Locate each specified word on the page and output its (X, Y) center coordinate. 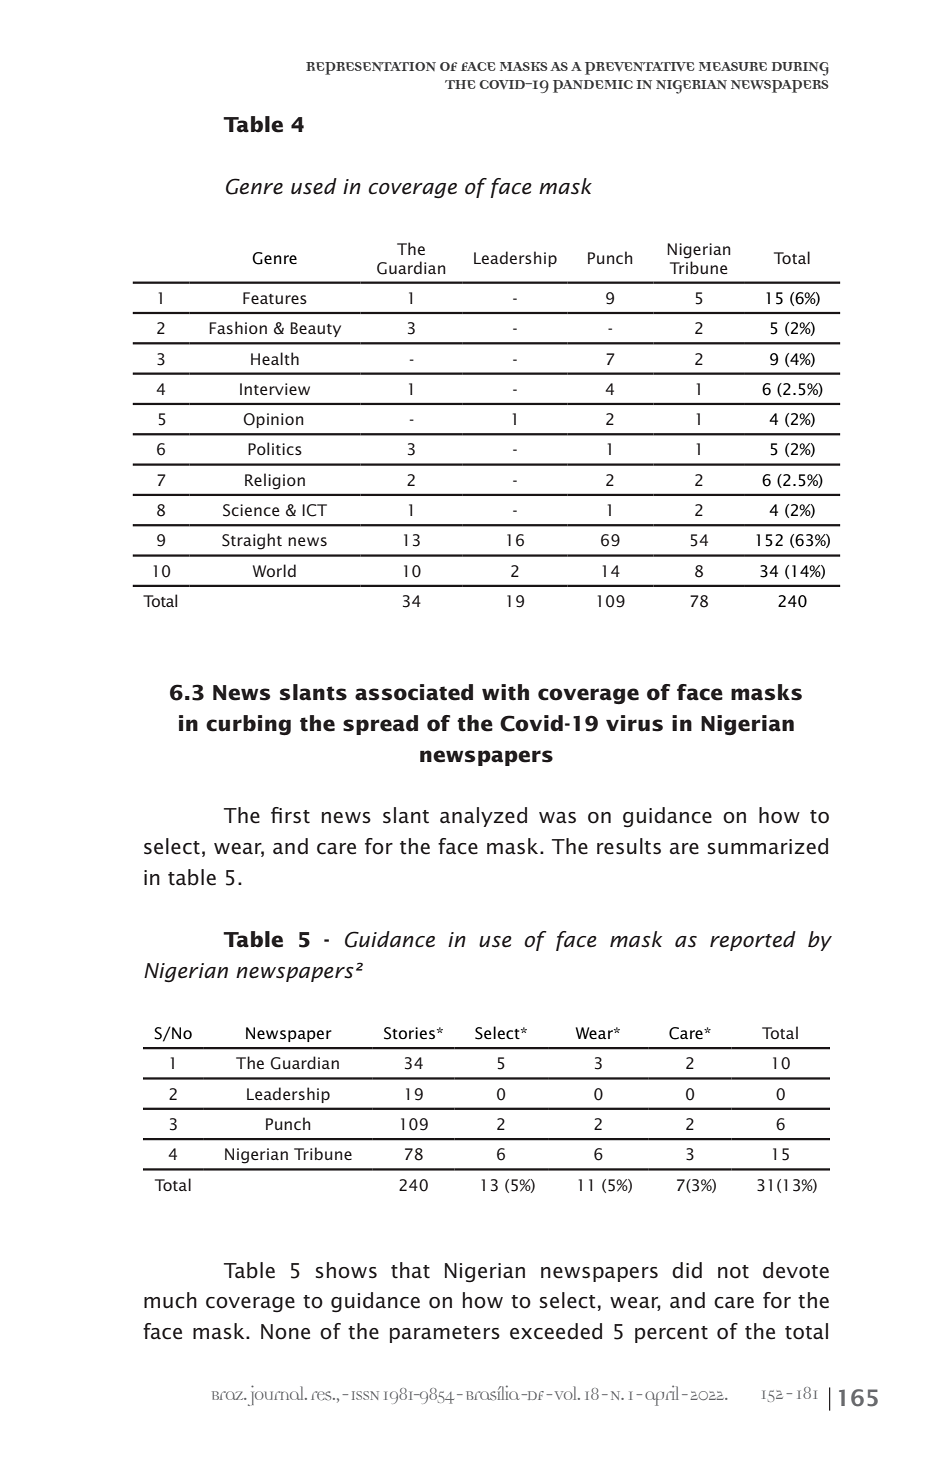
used (314, 186)
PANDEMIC (593, 86)
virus (634, 723)
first (290, 815)
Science (251, 510)
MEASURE (733, 66)
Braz (229, 1395)
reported (753, 941)
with (505, 692)
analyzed (483, 817)
